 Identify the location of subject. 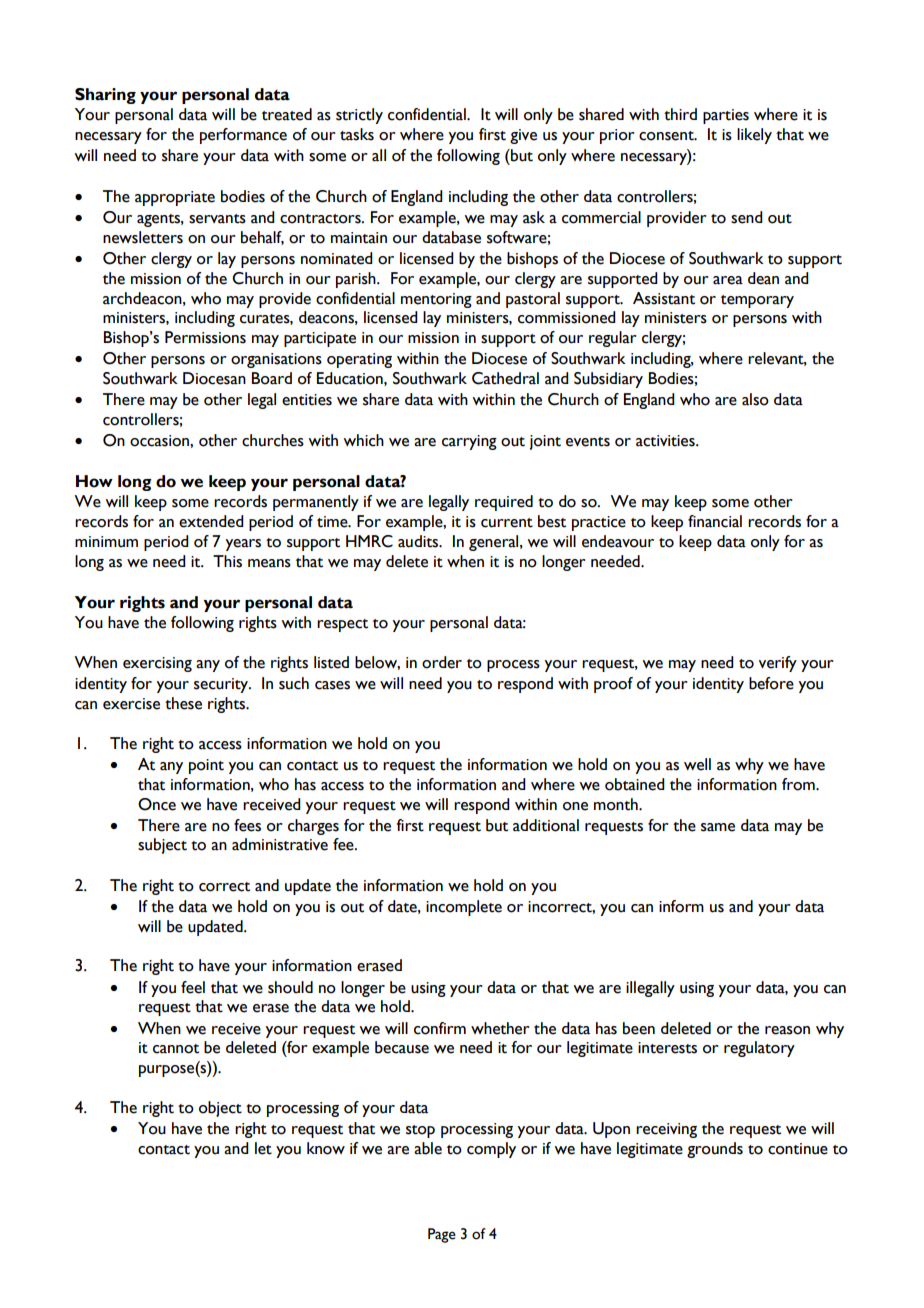
(162, 846).
